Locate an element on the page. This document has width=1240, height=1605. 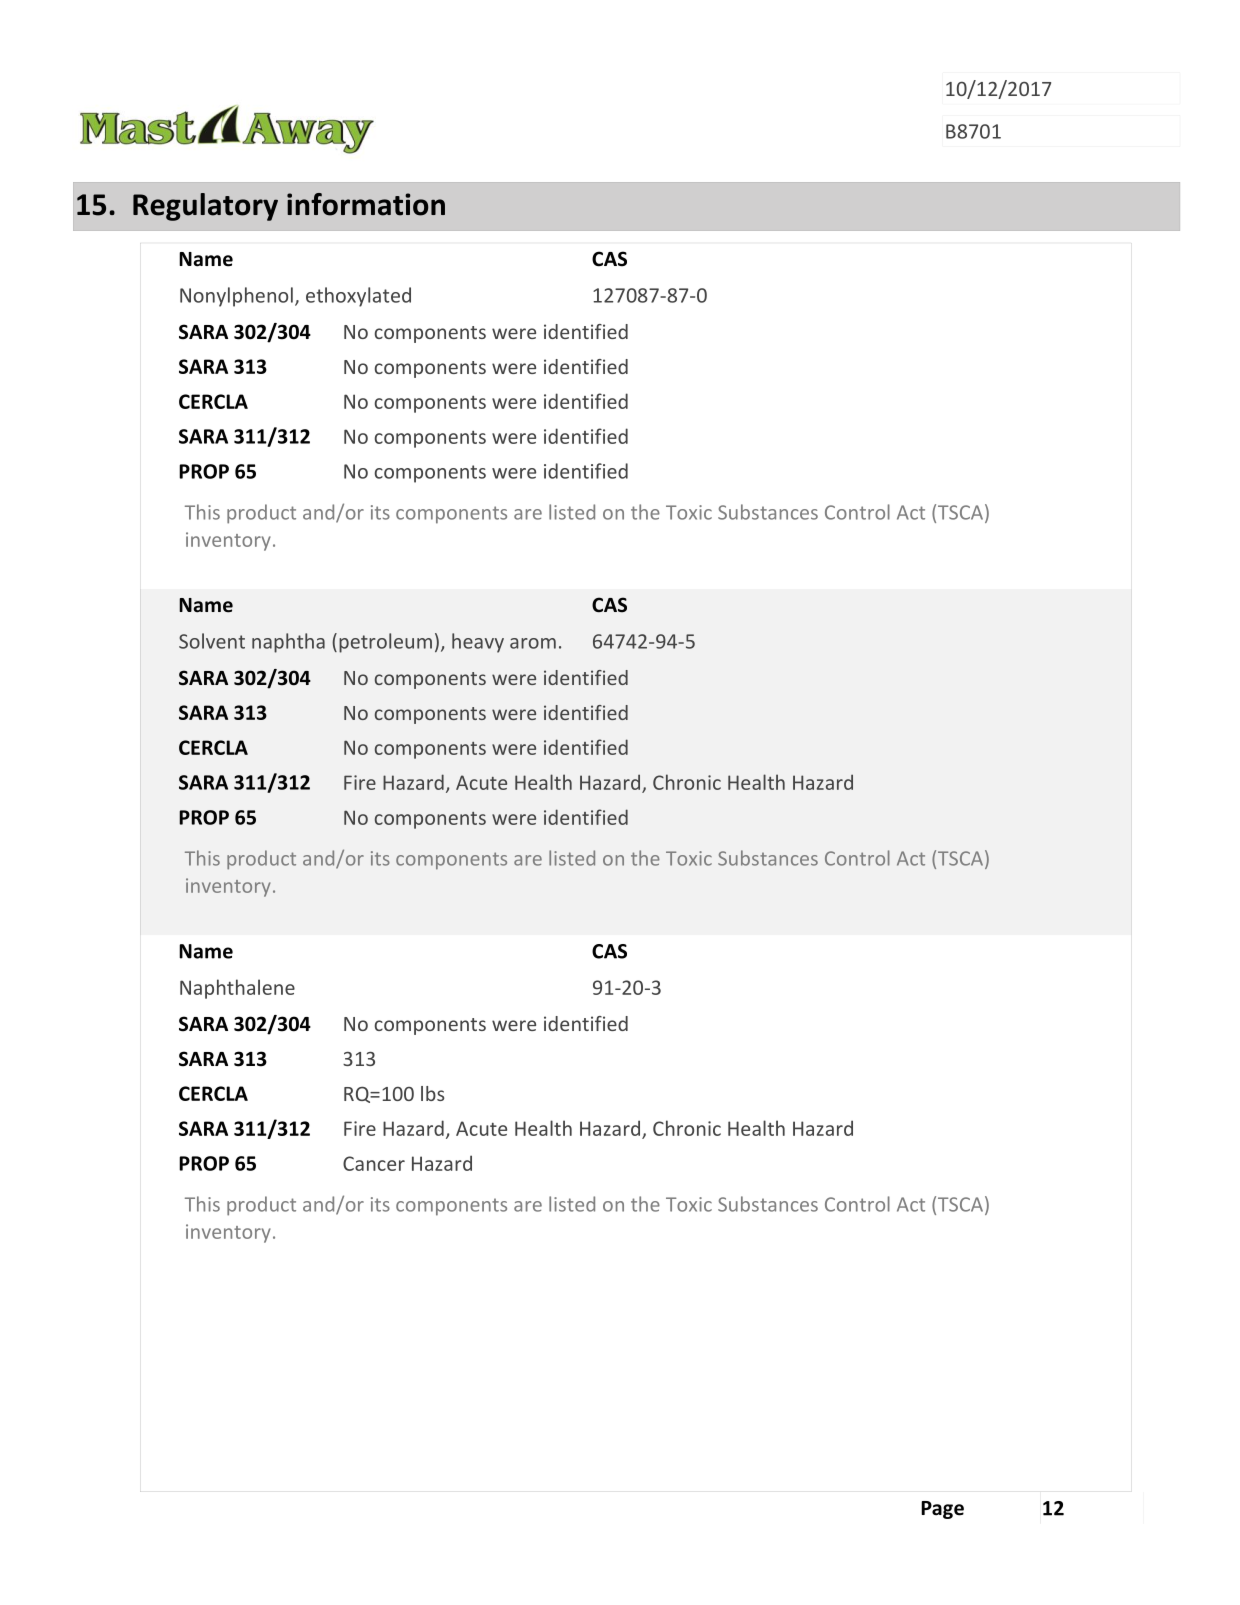
petroleum is located at coordinates (385, 643).
